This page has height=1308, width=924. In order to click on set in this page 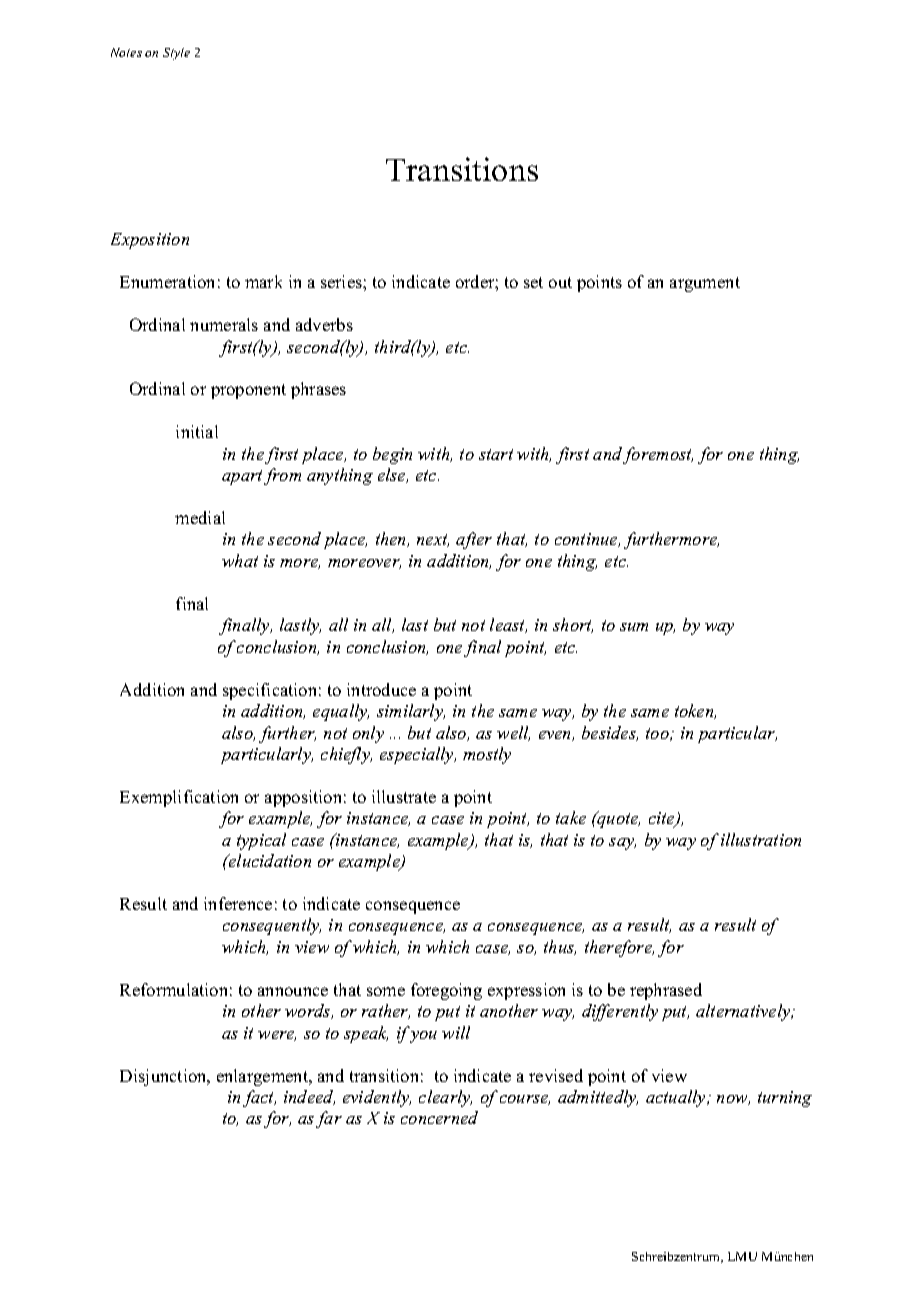, I will do `click(533, 282)`.
